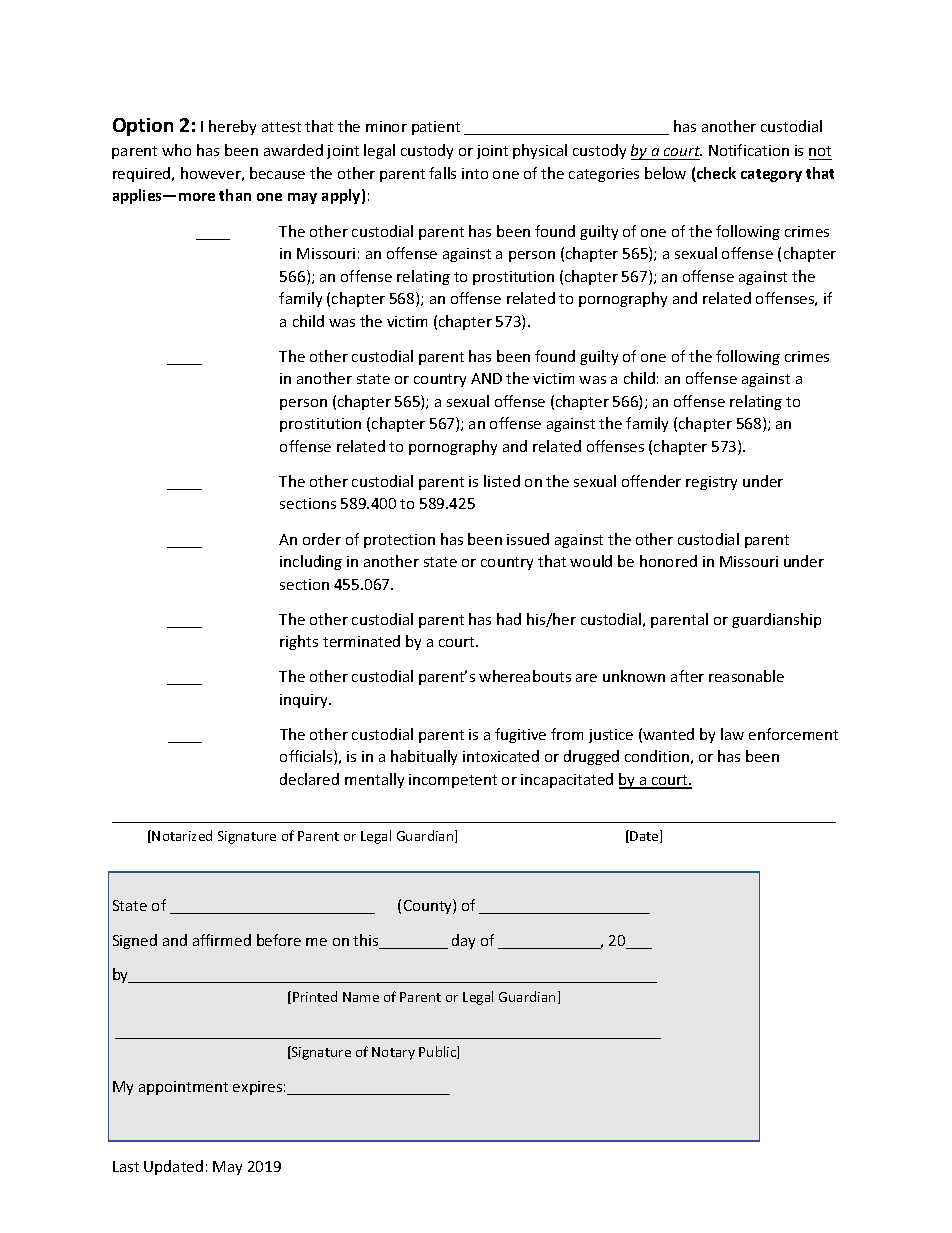 The image size is (952, 1233). I want to click on who, so click(176, 150).
